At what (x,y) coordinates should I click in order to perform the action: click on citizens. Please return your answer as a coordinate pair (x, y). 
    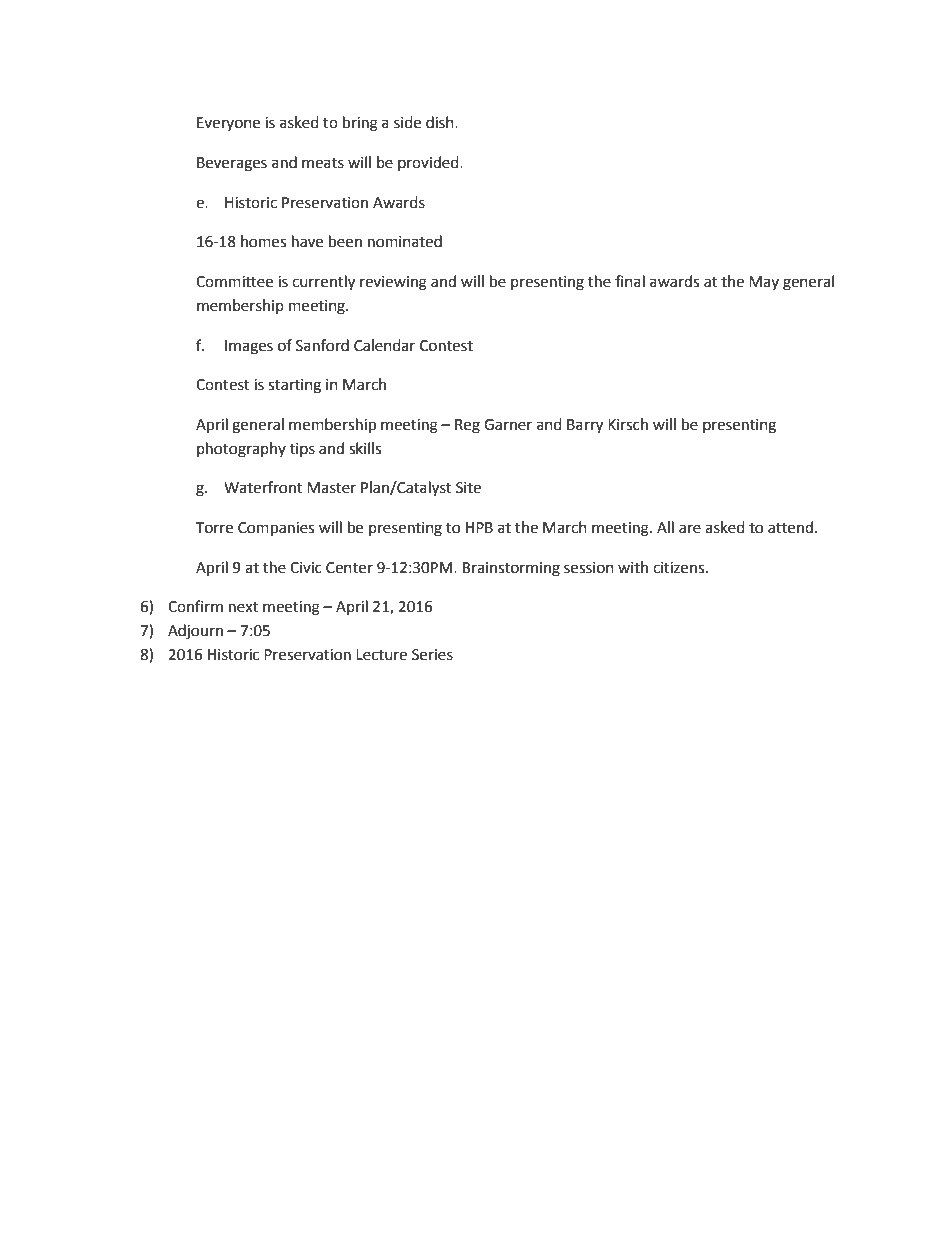
    Looking at the image, I should click on (680, 568).
